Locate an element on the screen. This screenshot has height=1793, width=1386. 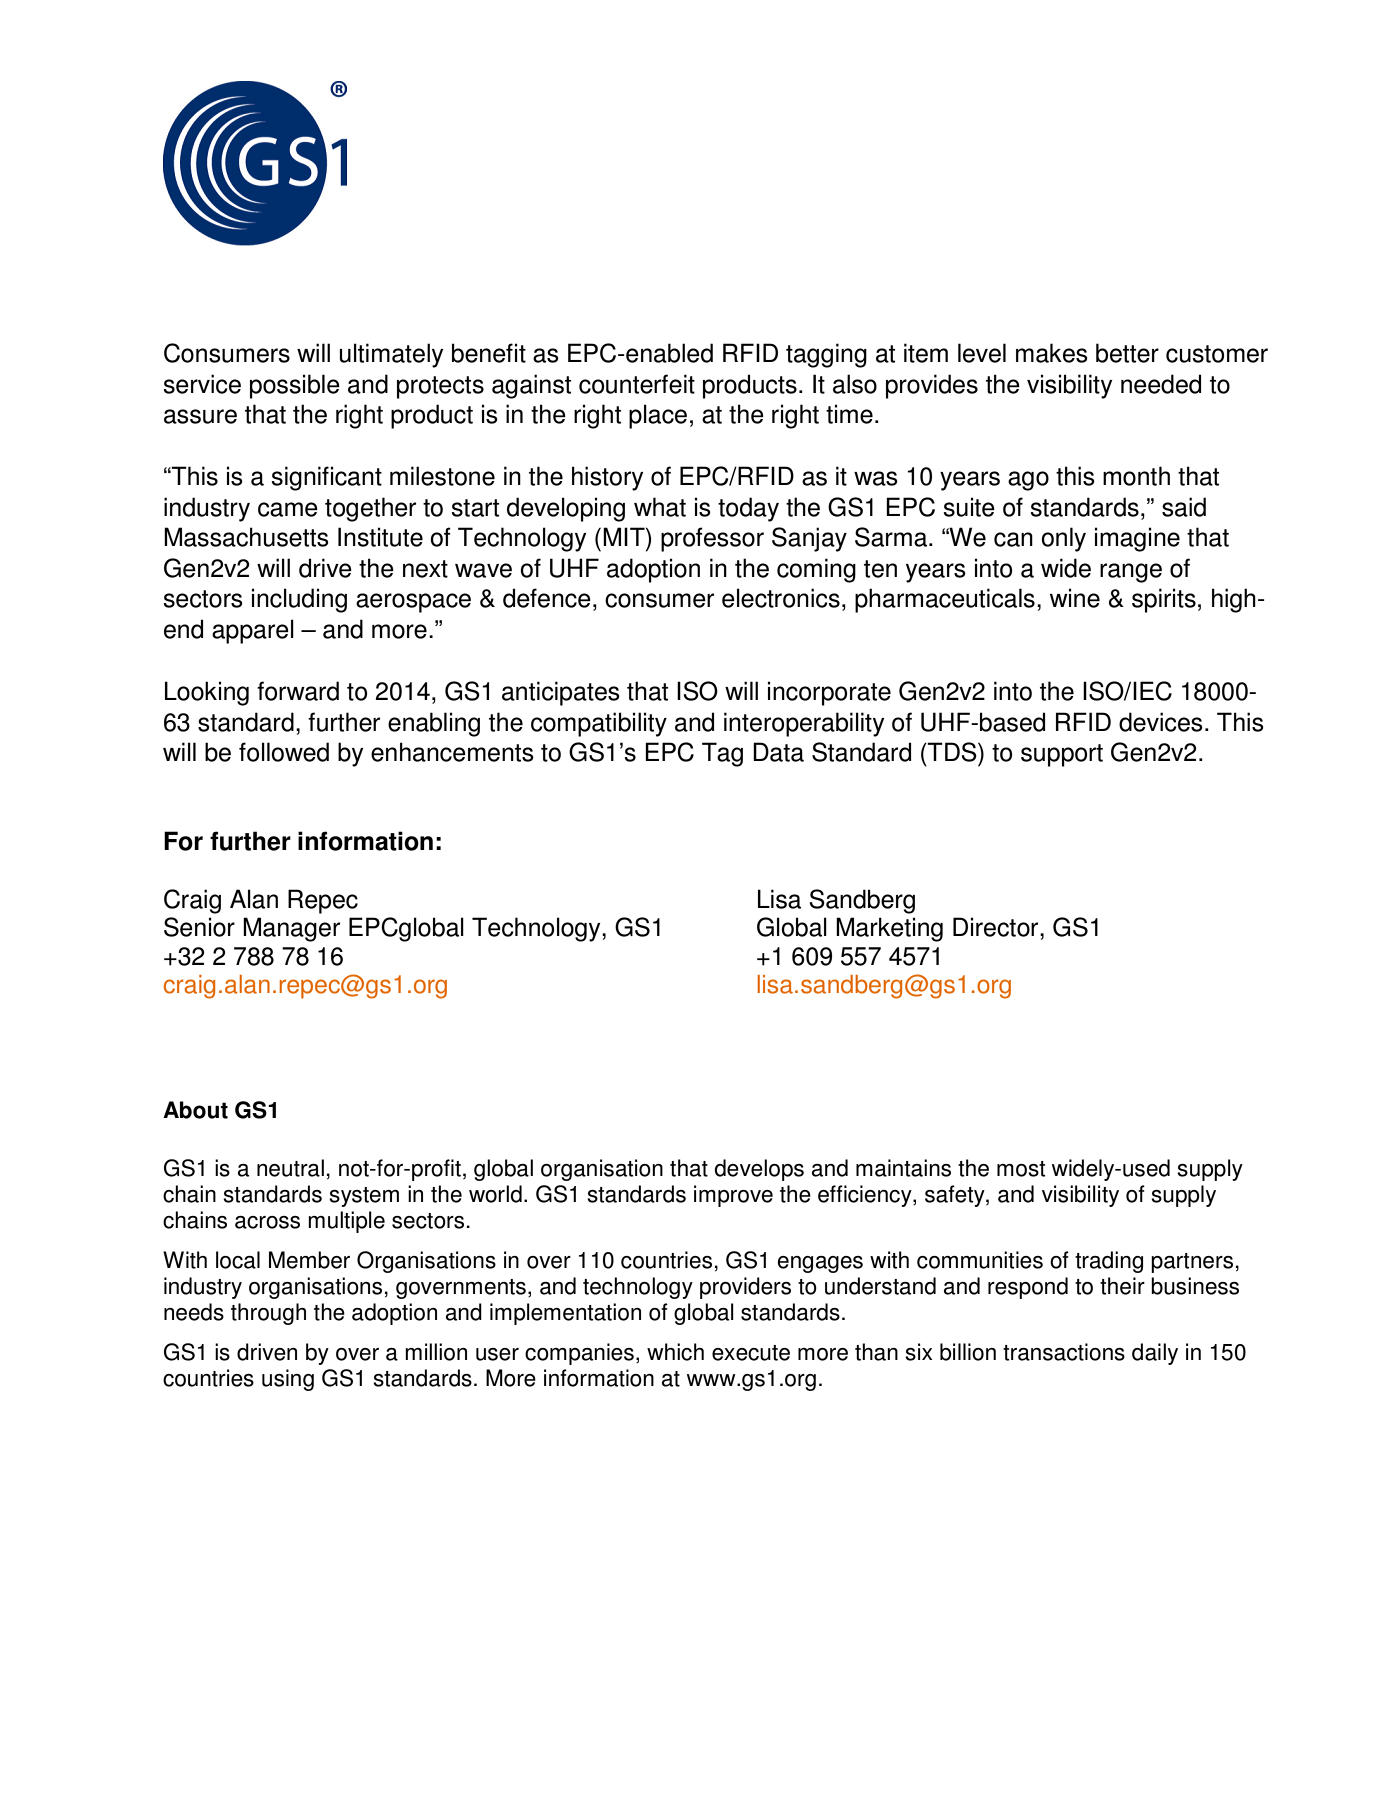
interoperability is located at coordinates (804, 724).
